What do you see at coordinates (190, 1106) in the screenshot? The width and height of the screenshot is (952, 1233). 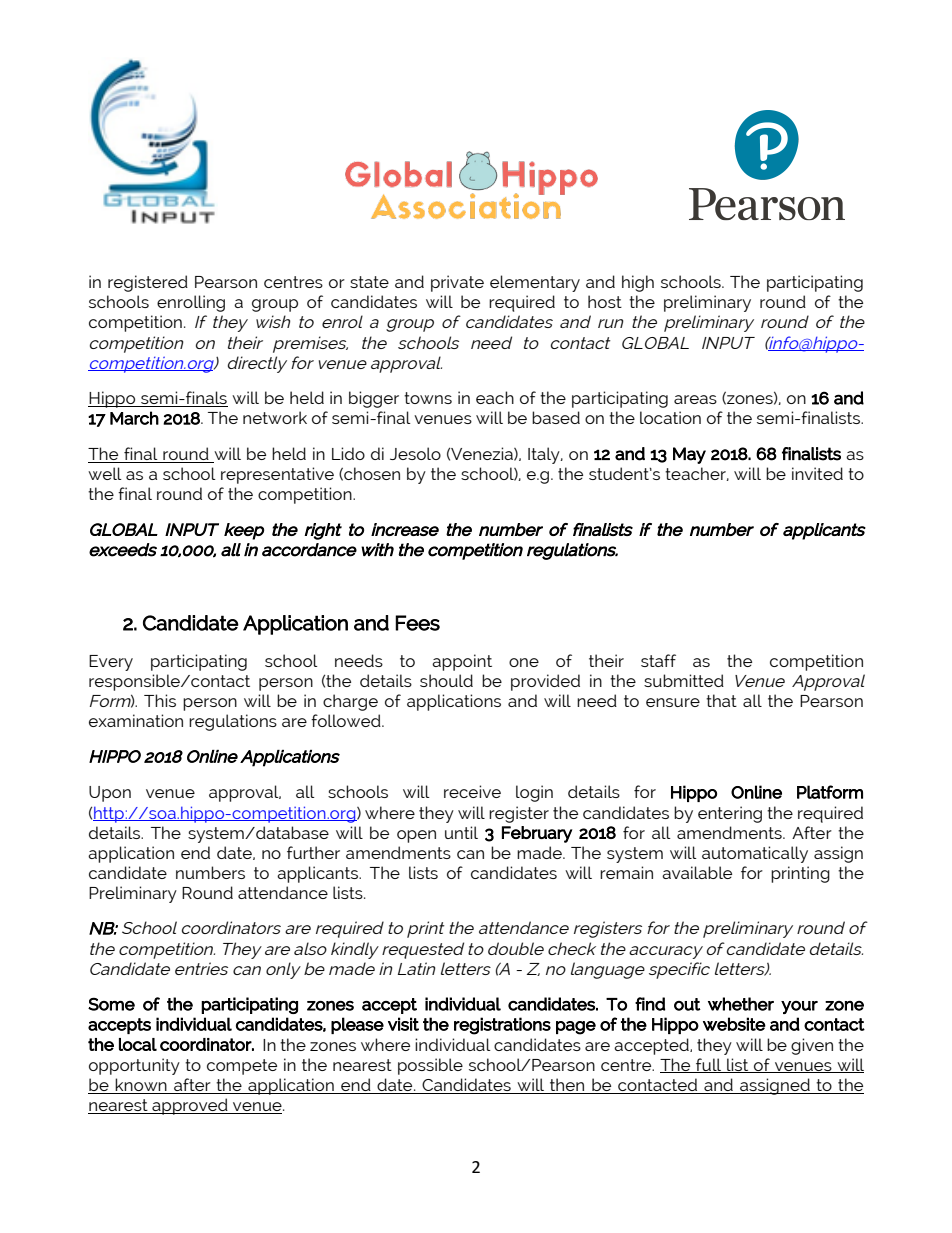 I see `approved` at bounding box center [190, 1106].
